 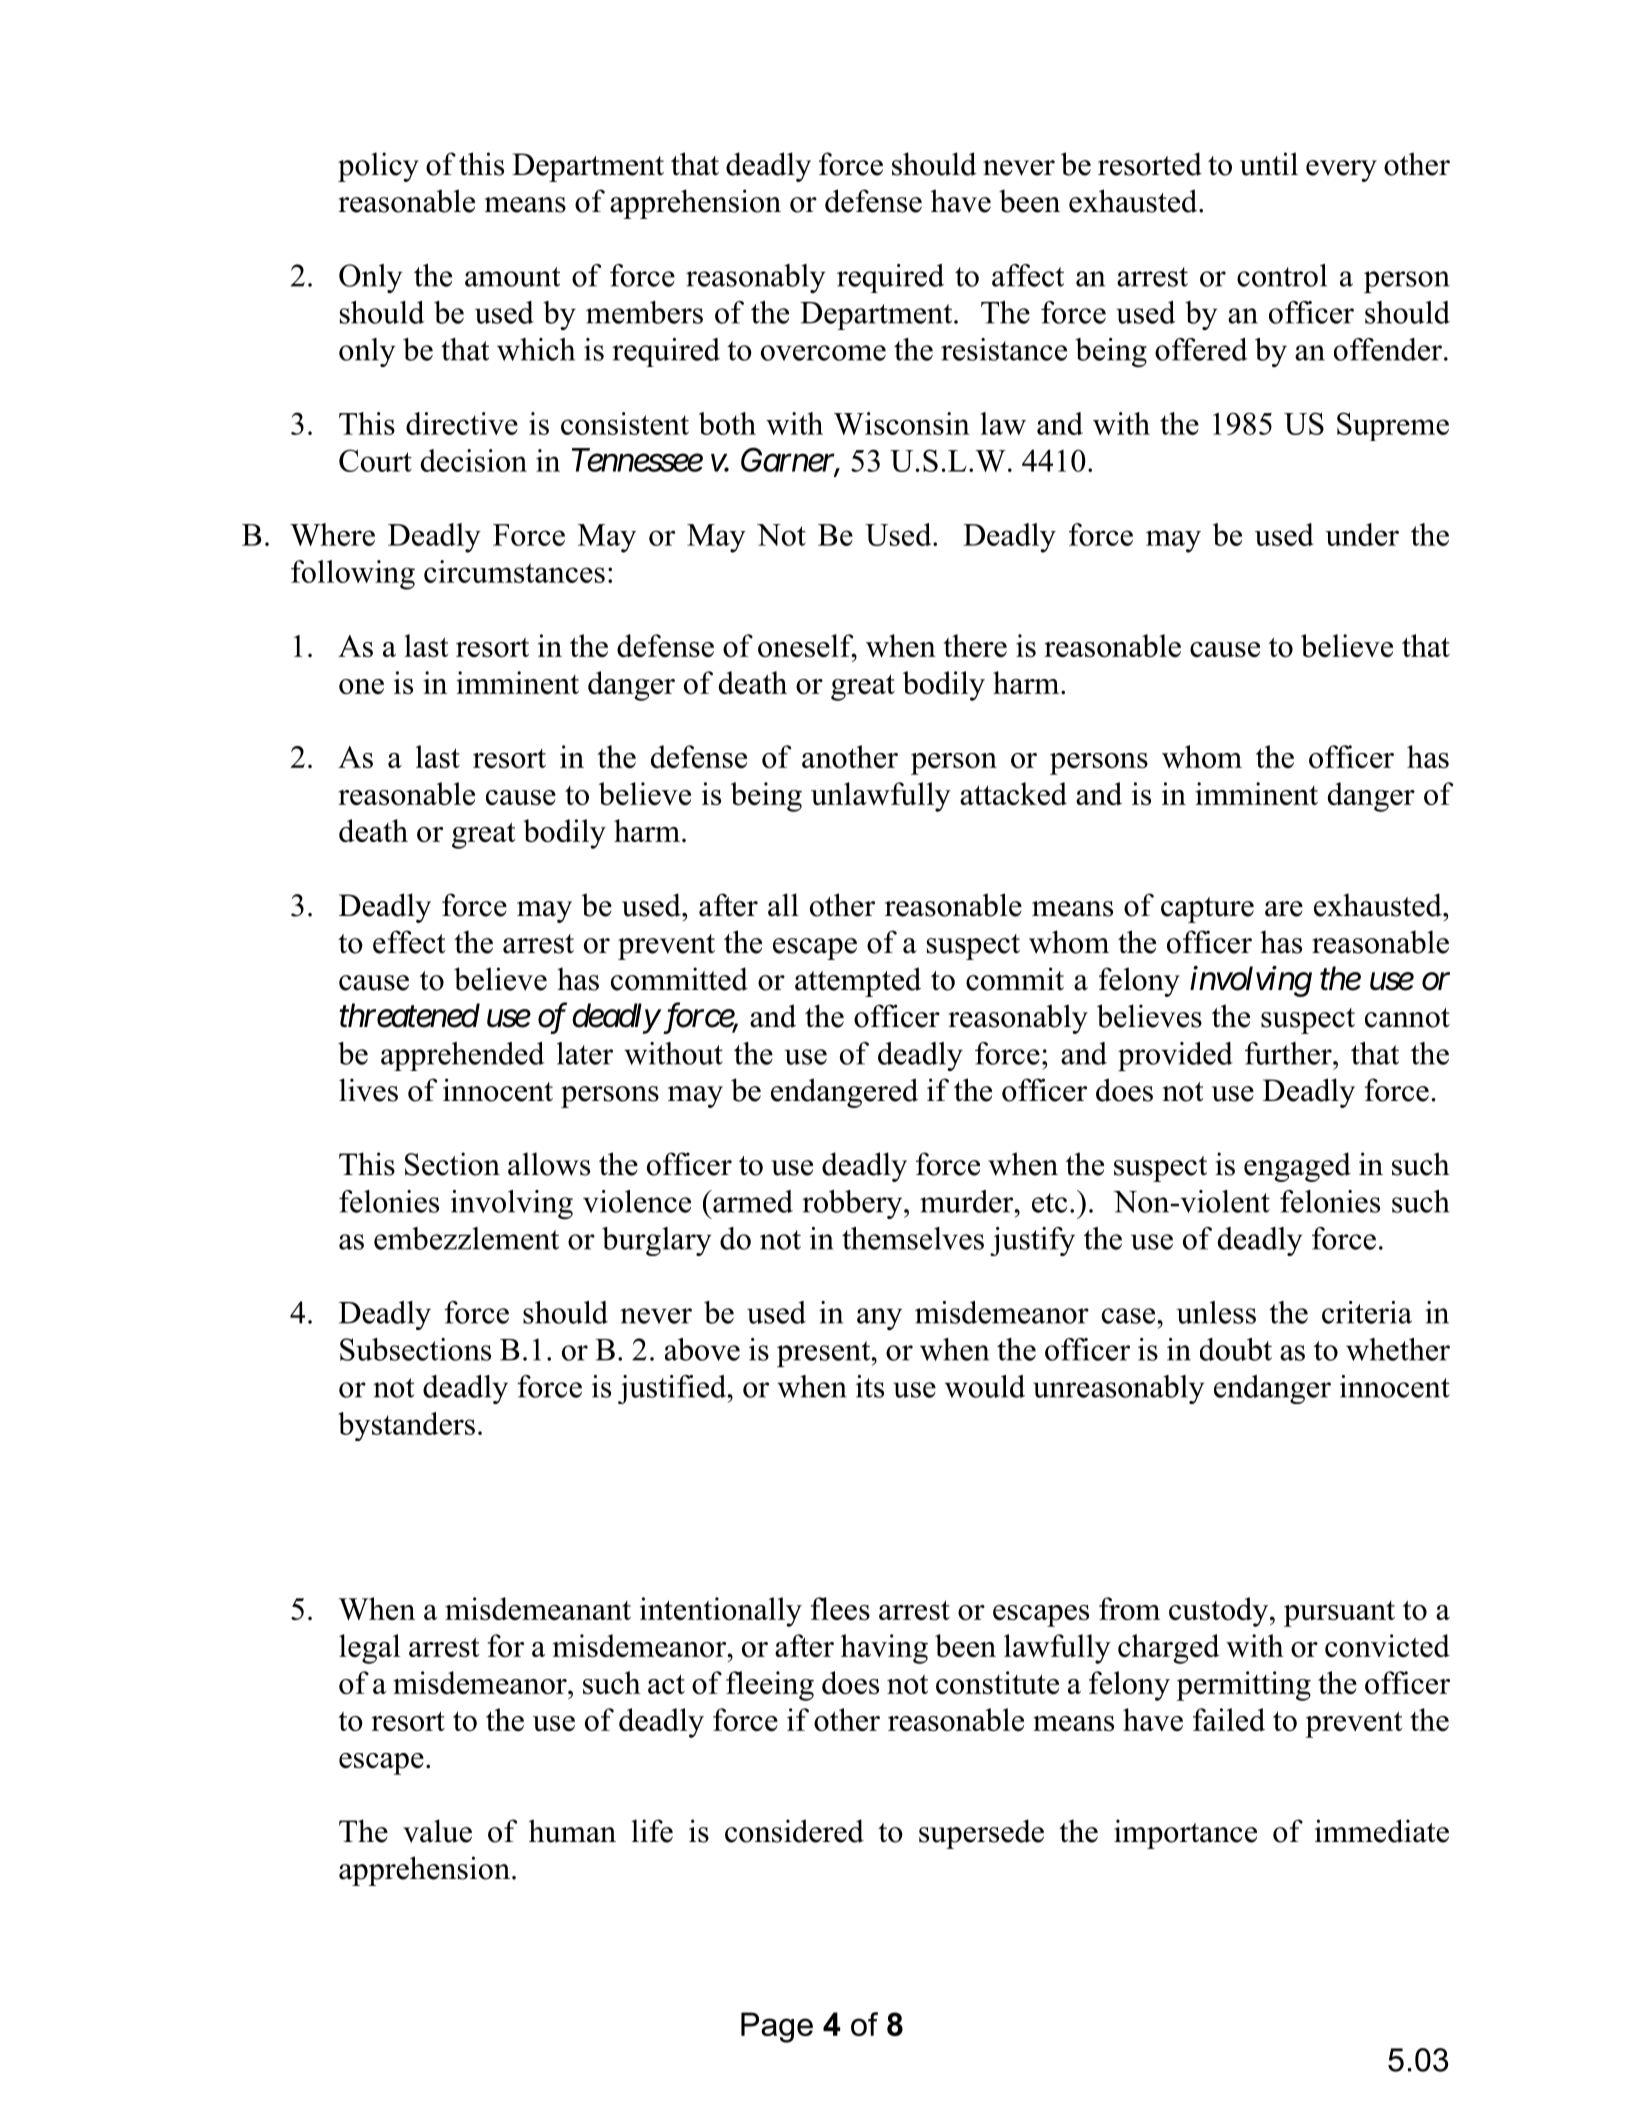 What do you see at coordinates (409, 942) in the image?
I see `effect` at bounding box center [409, 942].
